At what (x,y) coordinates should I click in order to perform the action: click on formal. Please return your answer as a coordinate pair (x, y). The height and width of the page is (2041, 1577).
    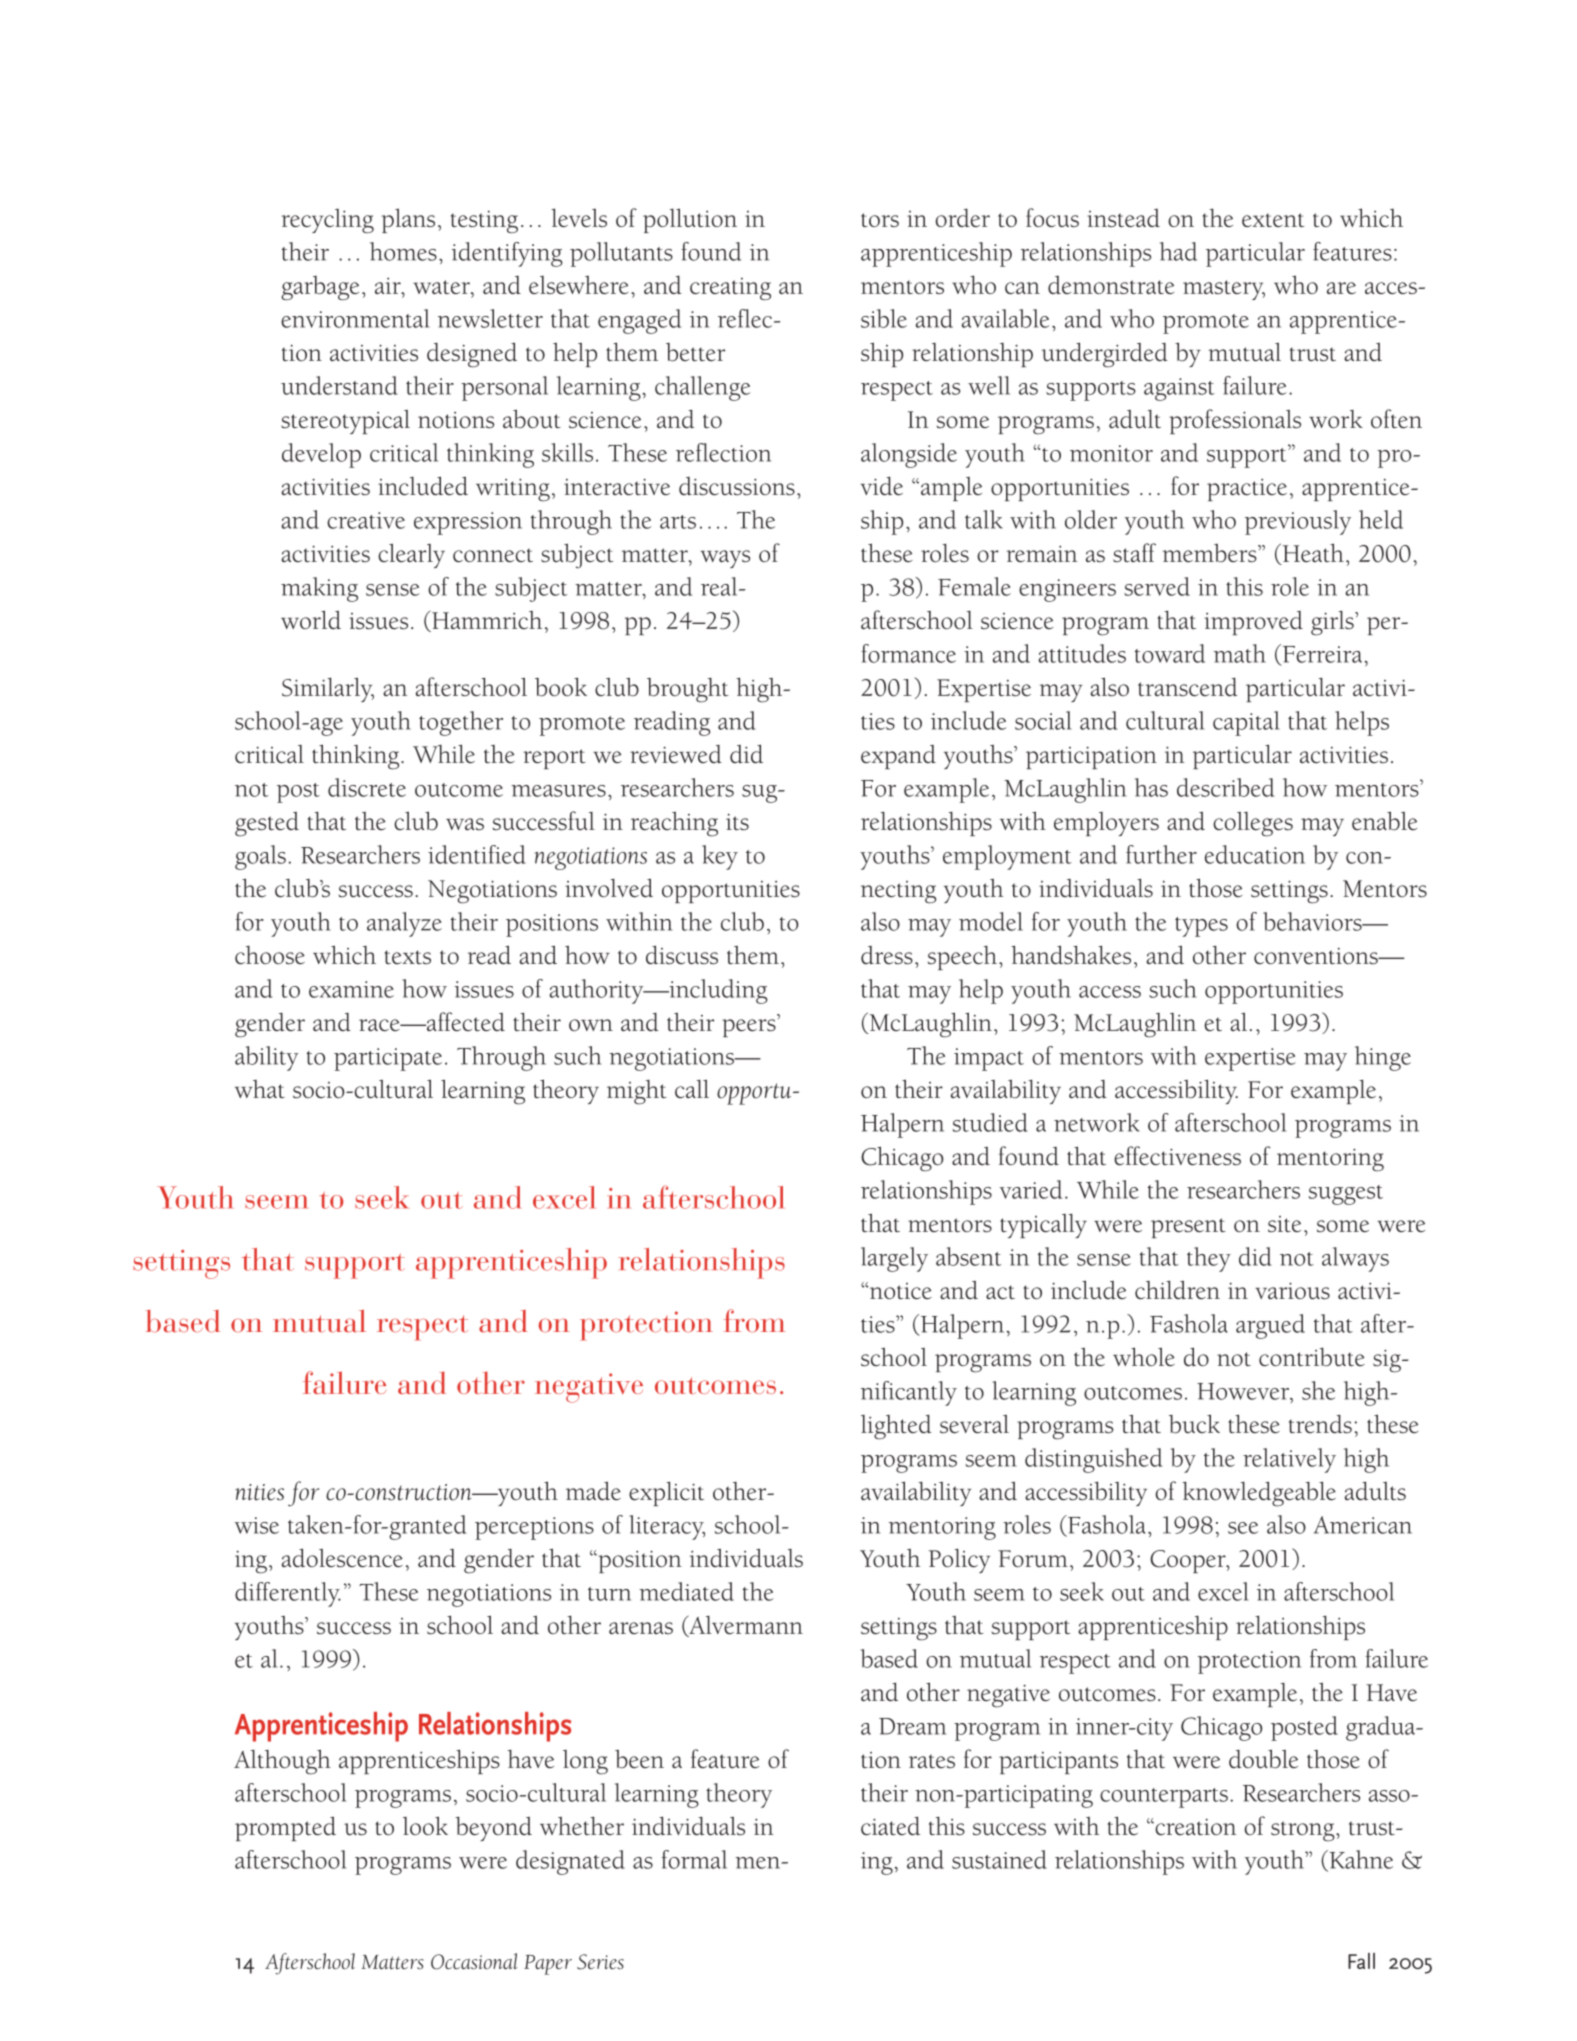
    Looking at the image, I should click on (694, 1859).
